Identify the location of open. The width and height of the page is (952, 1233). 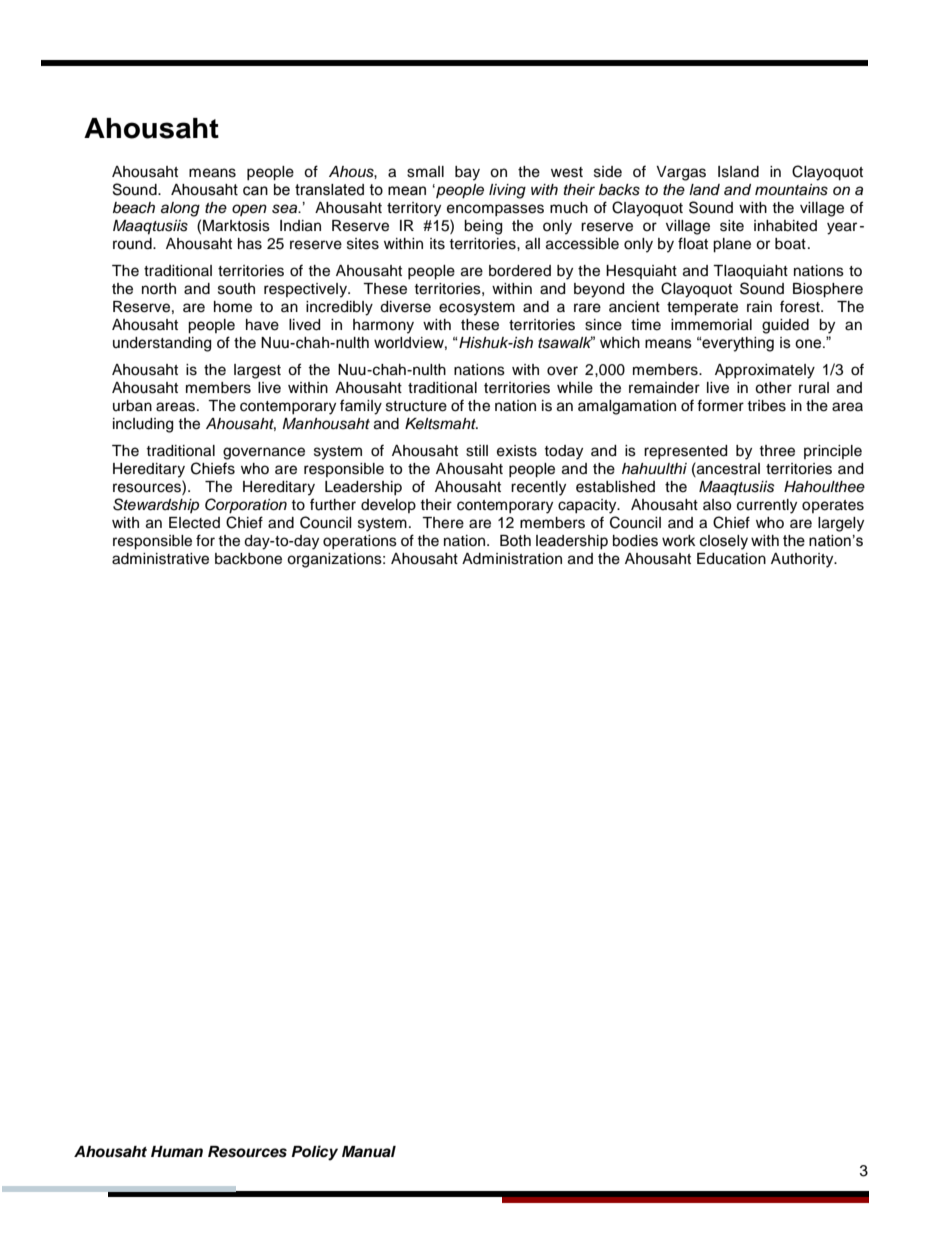
(249, 210).
